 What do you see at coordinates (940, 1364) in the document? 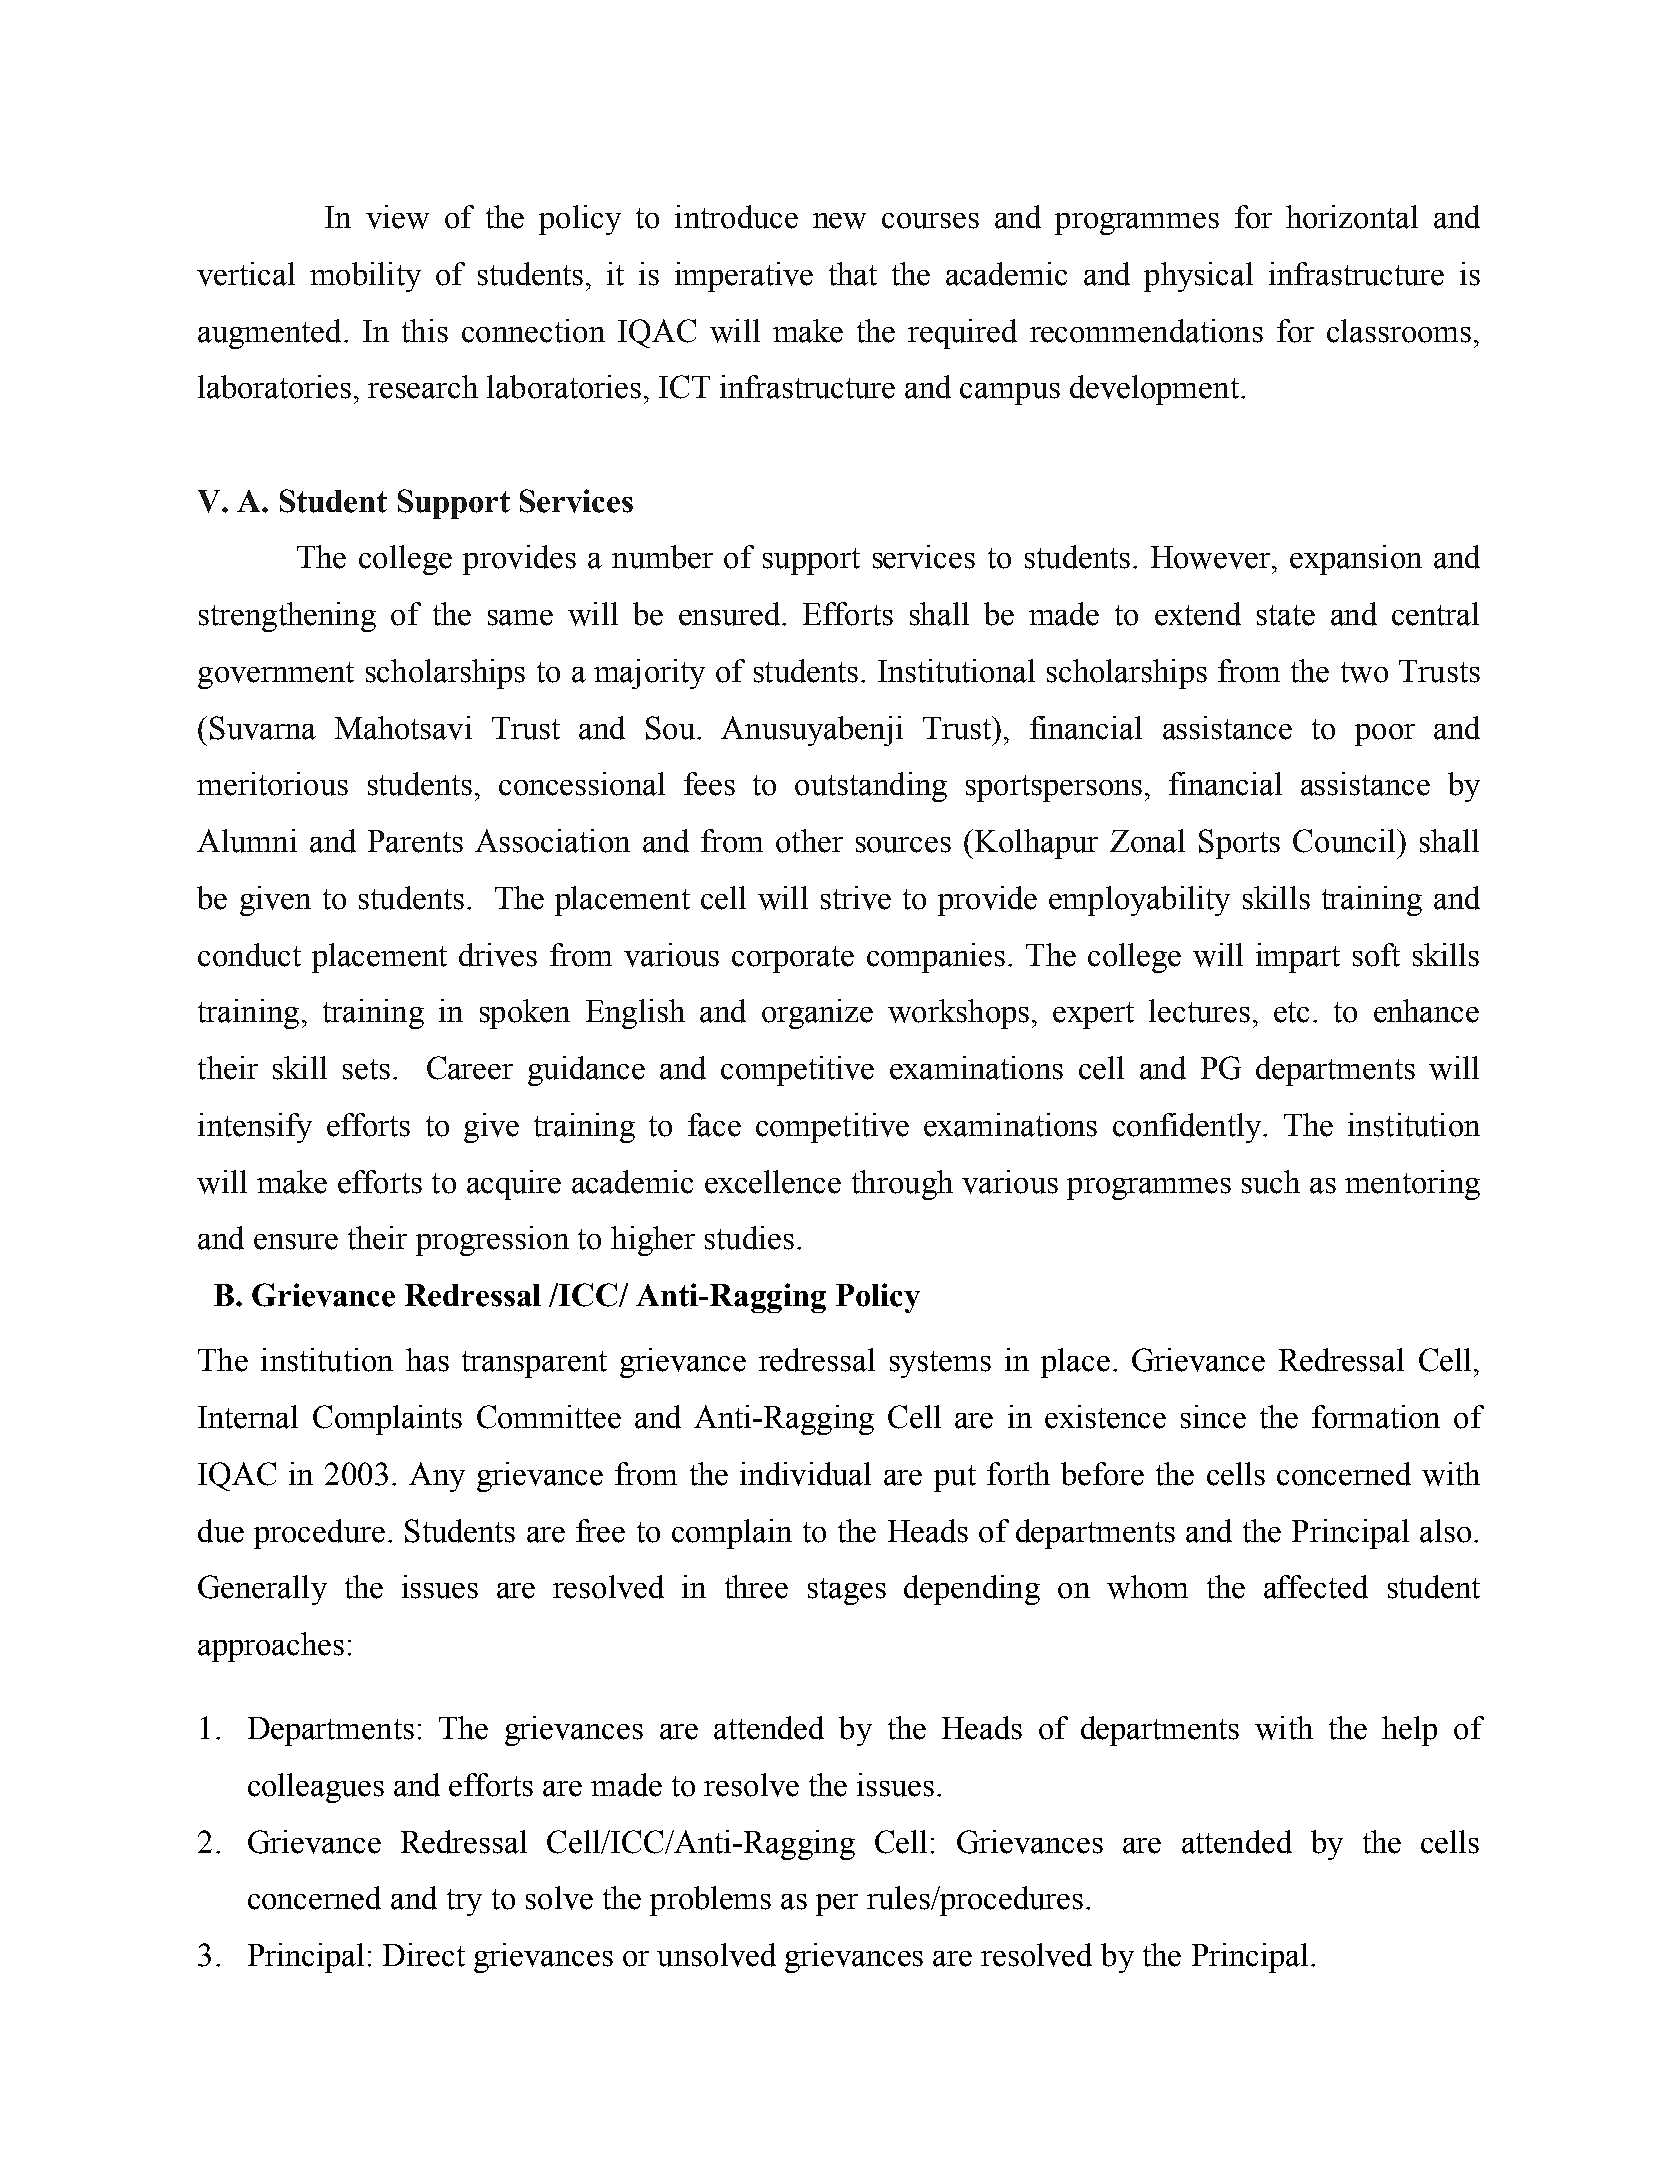
I see `systems` at bounding box center [940, 1364].
